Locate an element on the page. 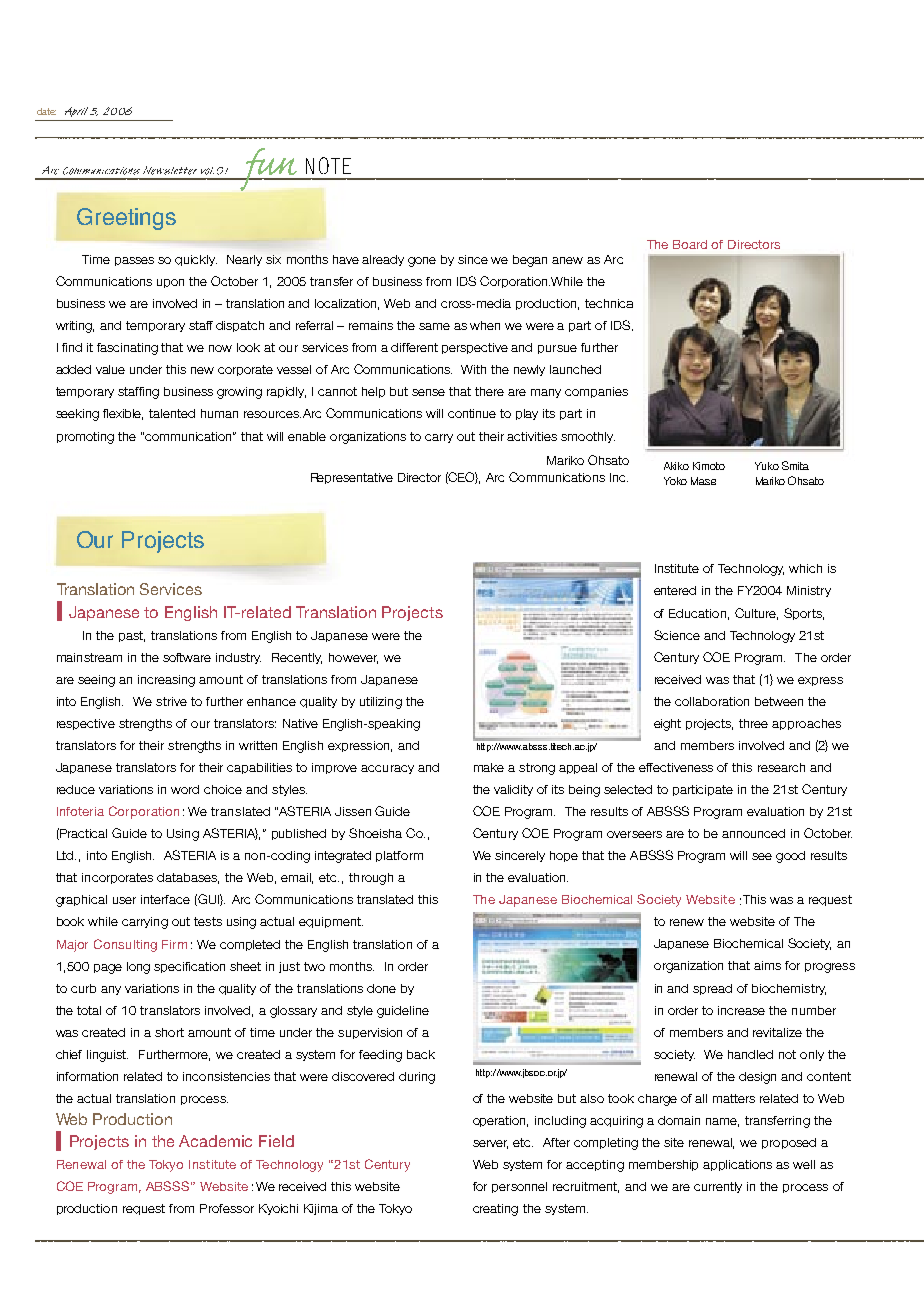 Image resolution: width=924 pixels, height=1308 pixels. gone is located at coordinates (422, 262).
